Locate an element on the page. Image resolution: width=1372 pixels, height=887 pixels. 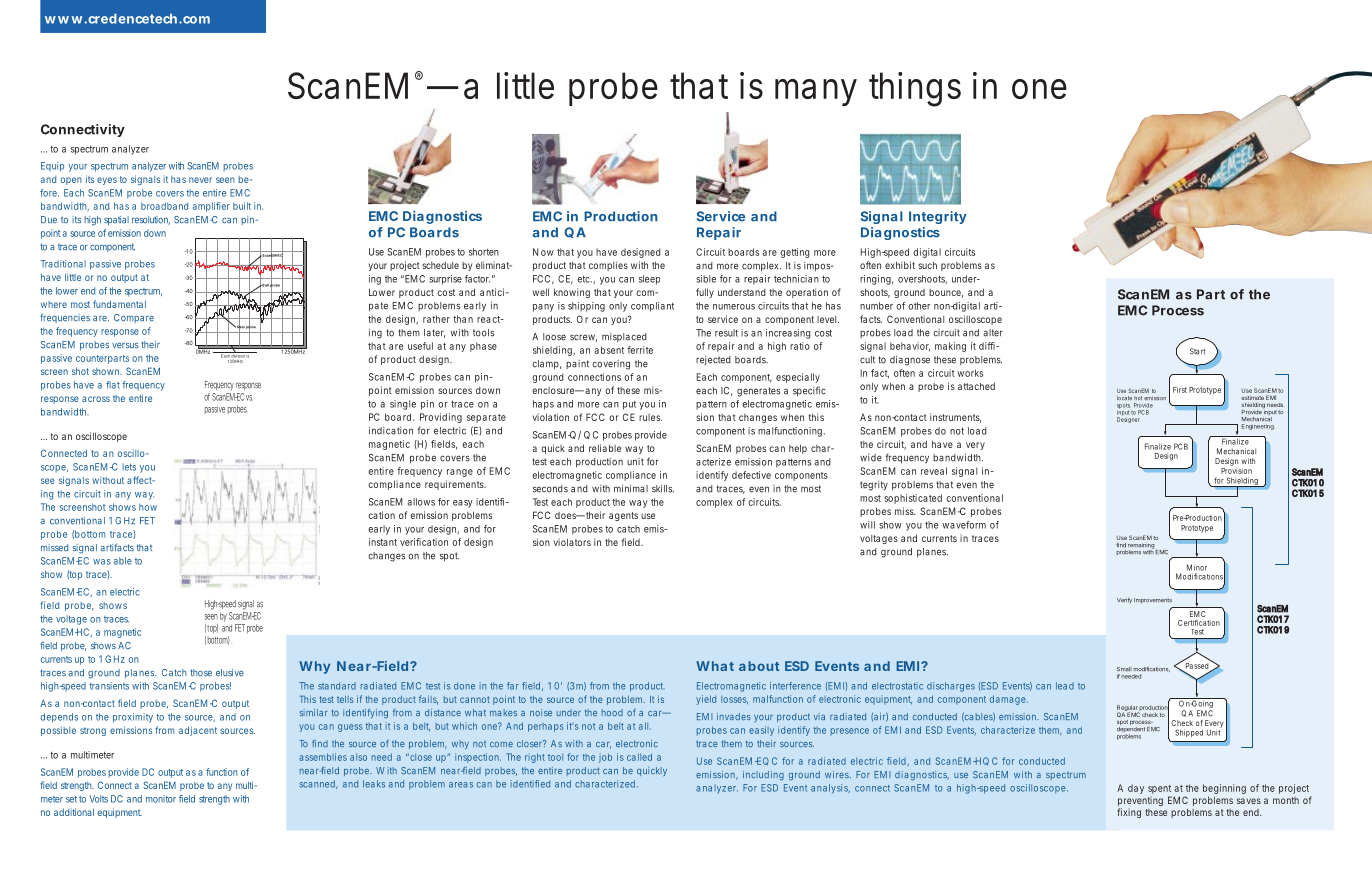
including is located at coordinates (763, 776).
